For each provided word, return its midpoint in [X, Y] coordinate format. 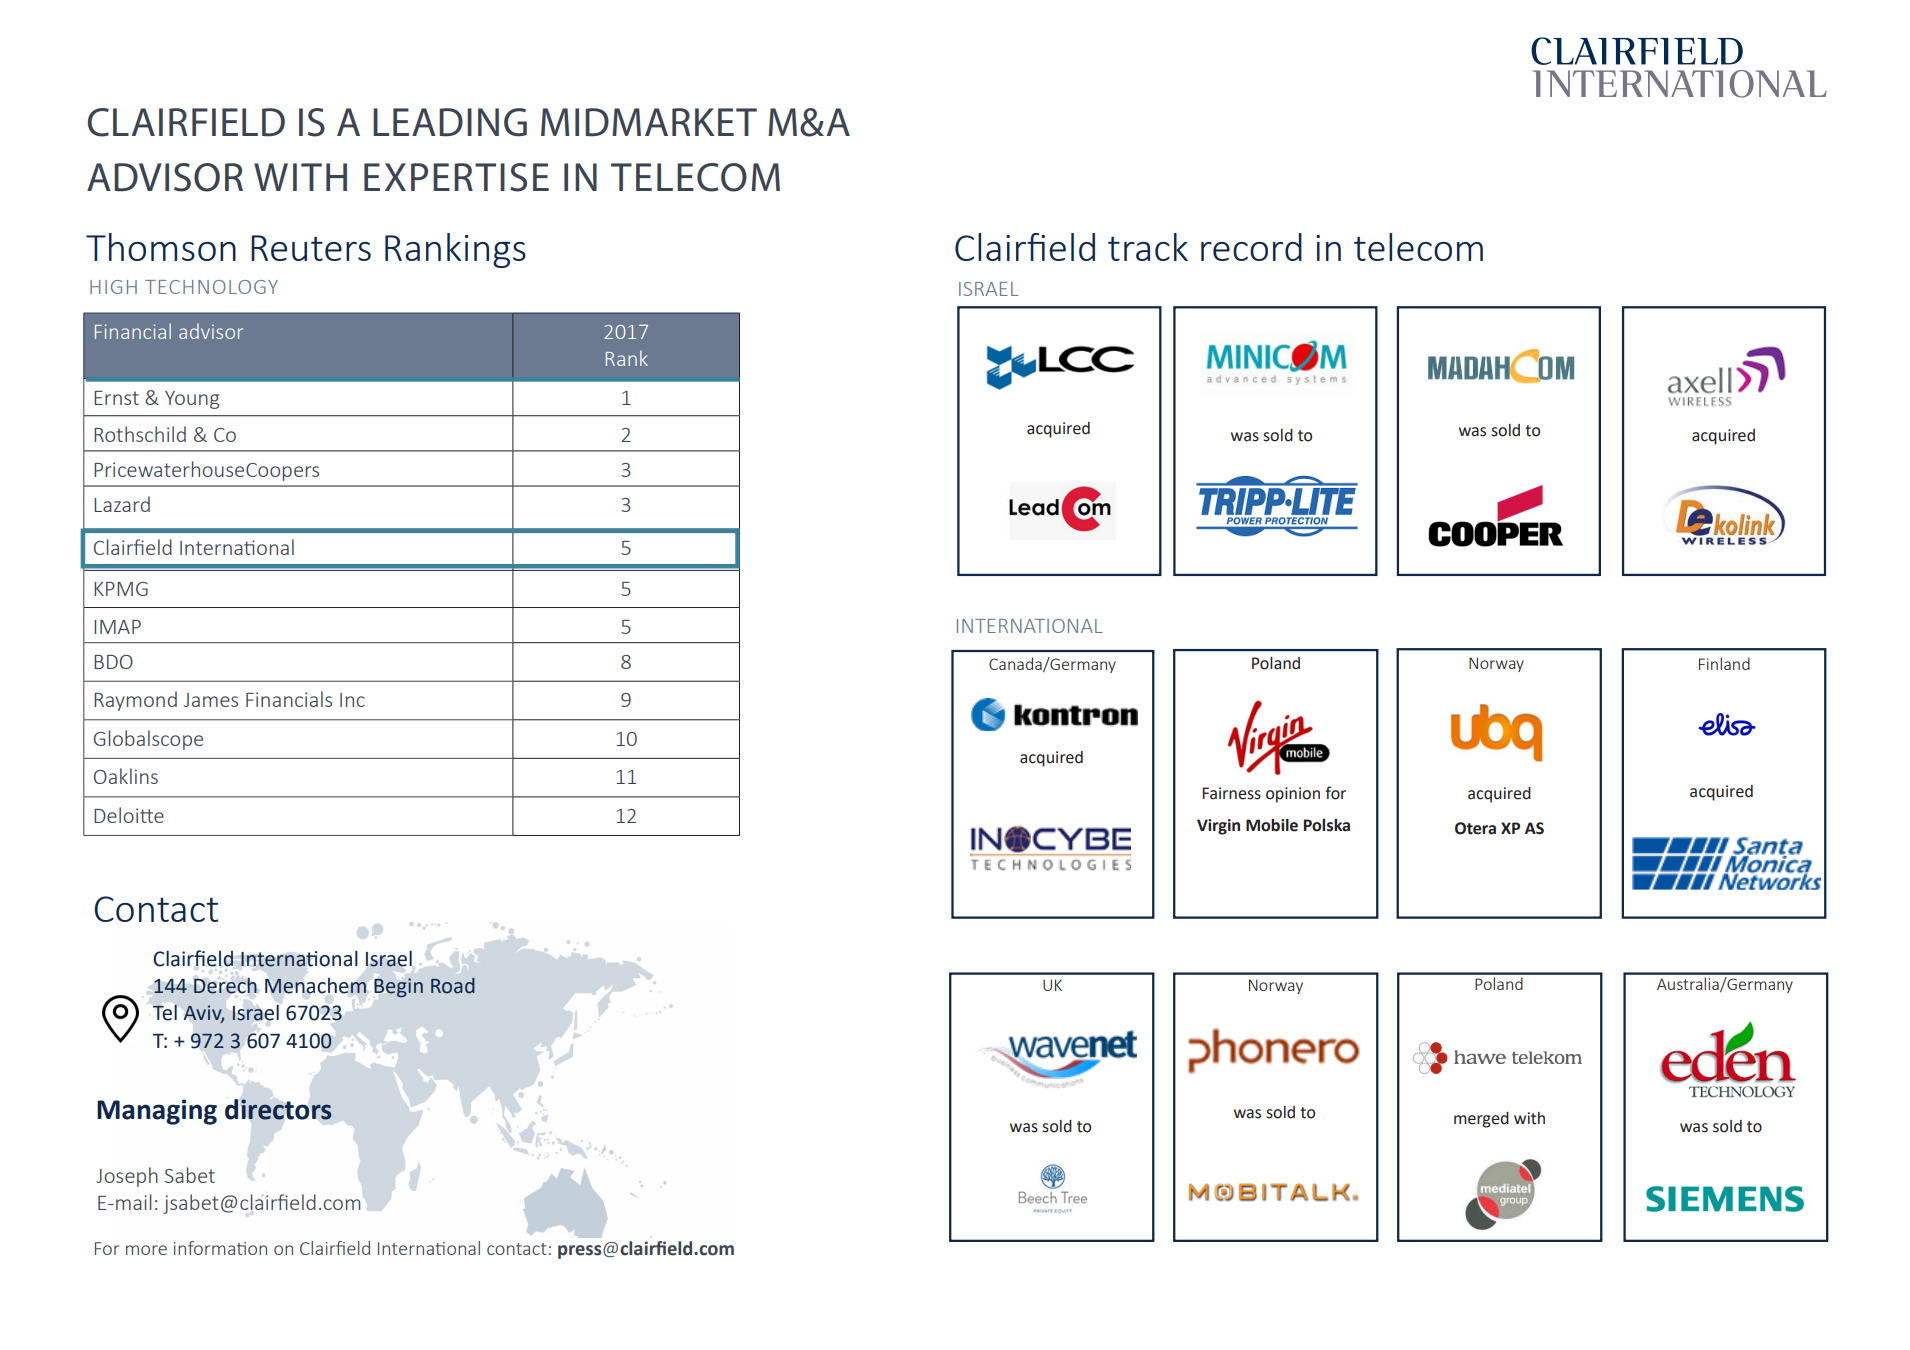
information [220, 1248]
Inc [352, 700]
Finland [1724, 663]
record [1251, 247]
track [1148, 247]
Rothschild [140, 434]
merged [1481, 1120]
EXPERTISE [456, 177]
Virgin [1218, 827]
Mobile [1272, 825]
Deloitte [129, 815]
